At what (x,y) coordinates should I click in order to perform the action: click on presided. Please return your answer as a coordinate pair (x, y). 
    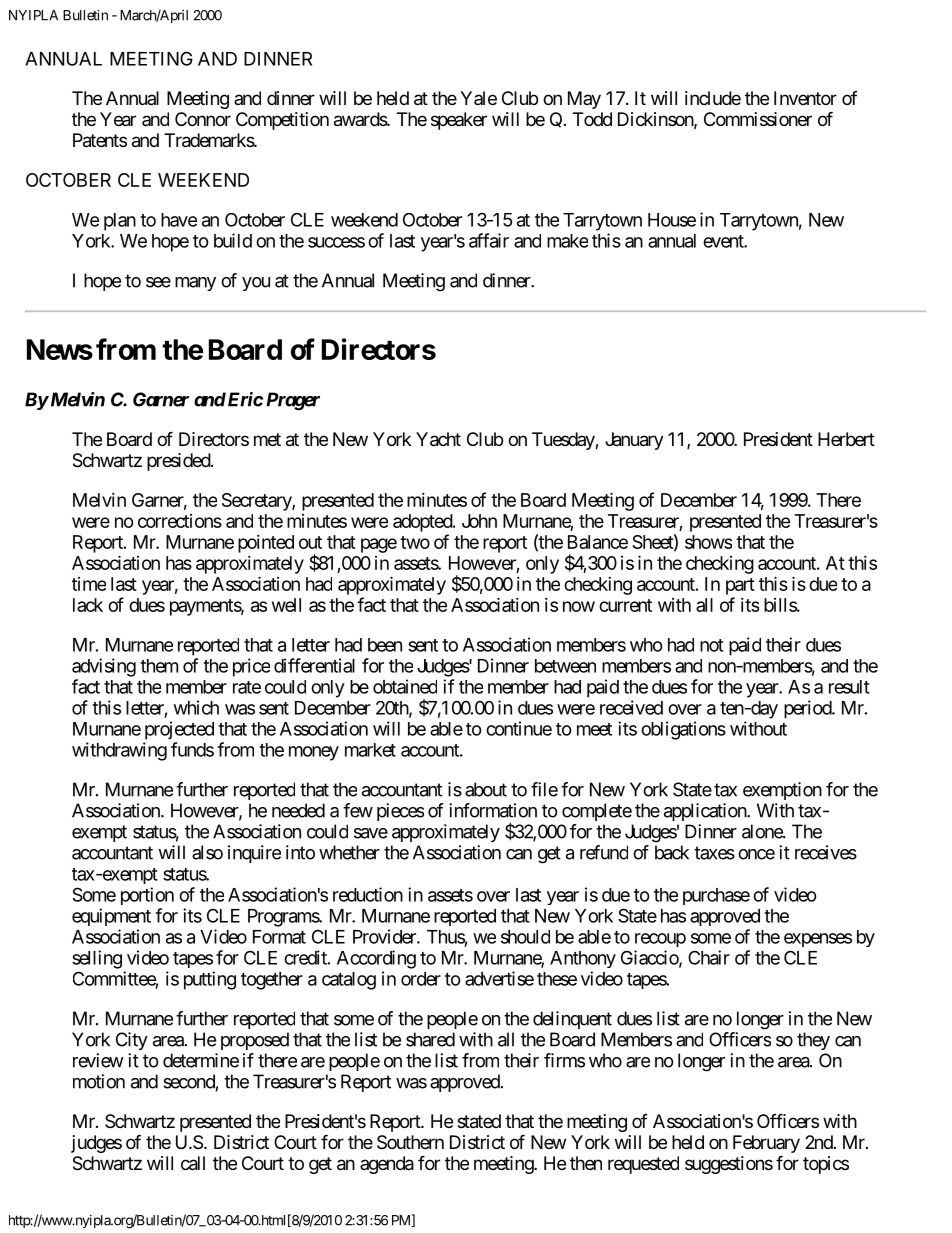
    Looking at the image, I should click on (179, 462).
